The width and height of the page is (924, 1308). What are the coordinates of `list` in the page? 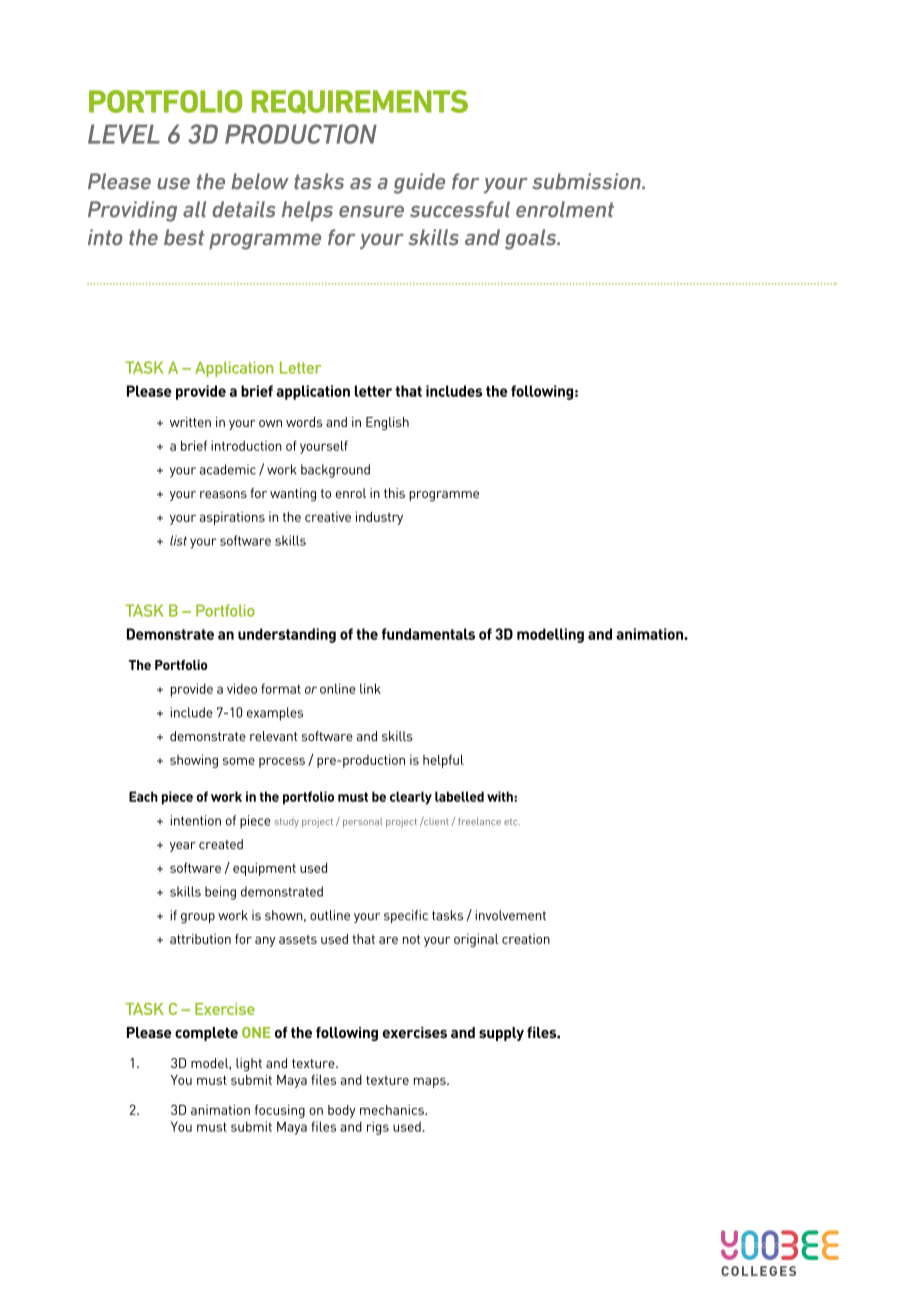 It's located at (178, 540).
